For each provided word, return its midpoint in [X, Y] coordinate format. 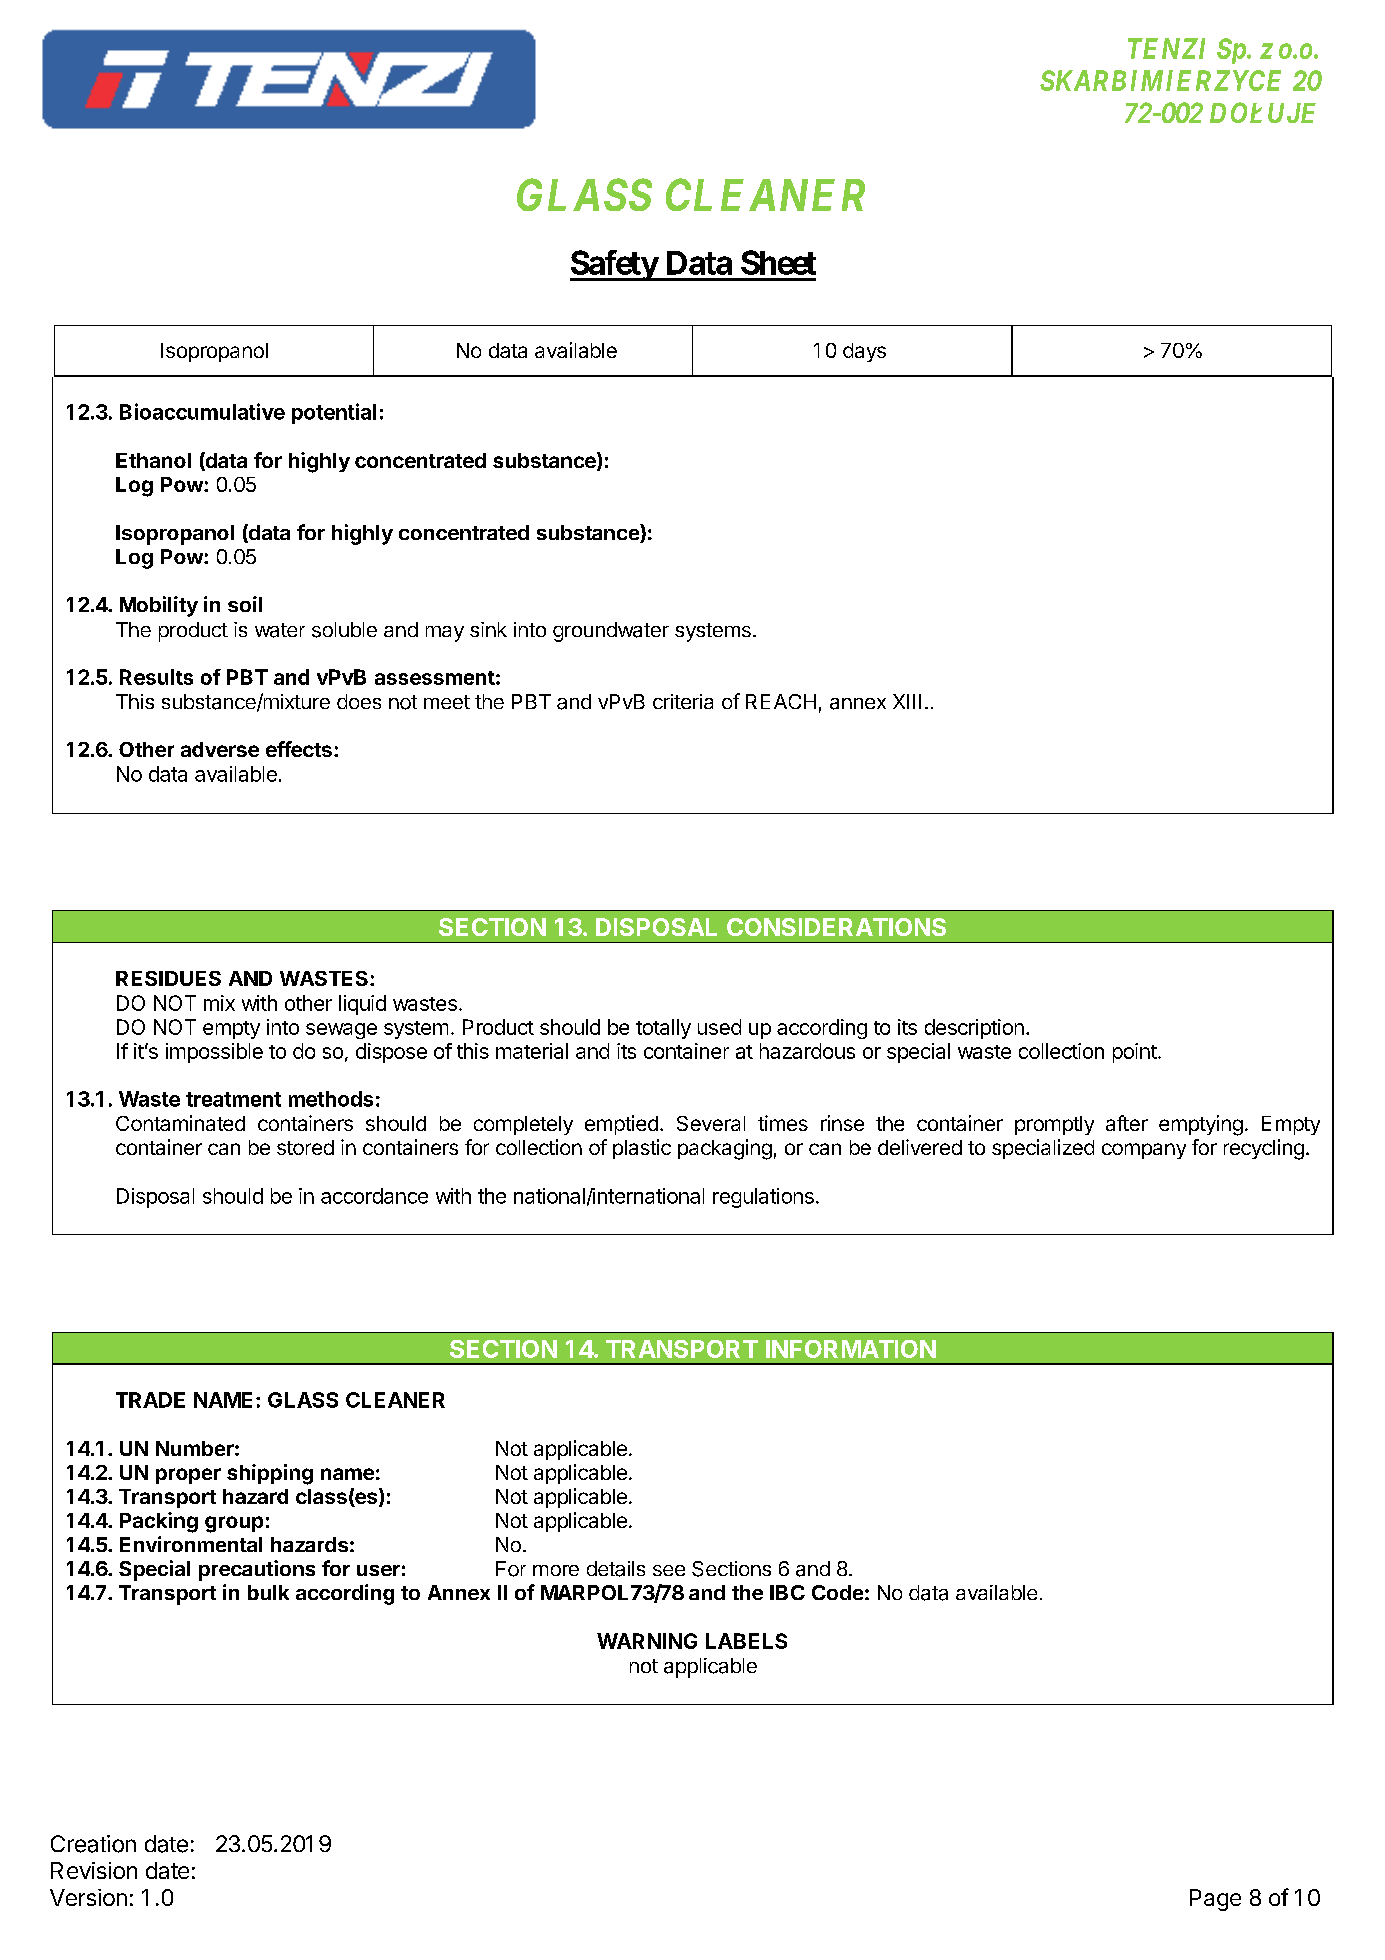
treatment [233, 1099]
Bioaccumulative [202, 411]
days [864, 352]
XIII [907, 701]
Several [711, 1123]
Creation [93, 1844]
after [1127, 1123]
